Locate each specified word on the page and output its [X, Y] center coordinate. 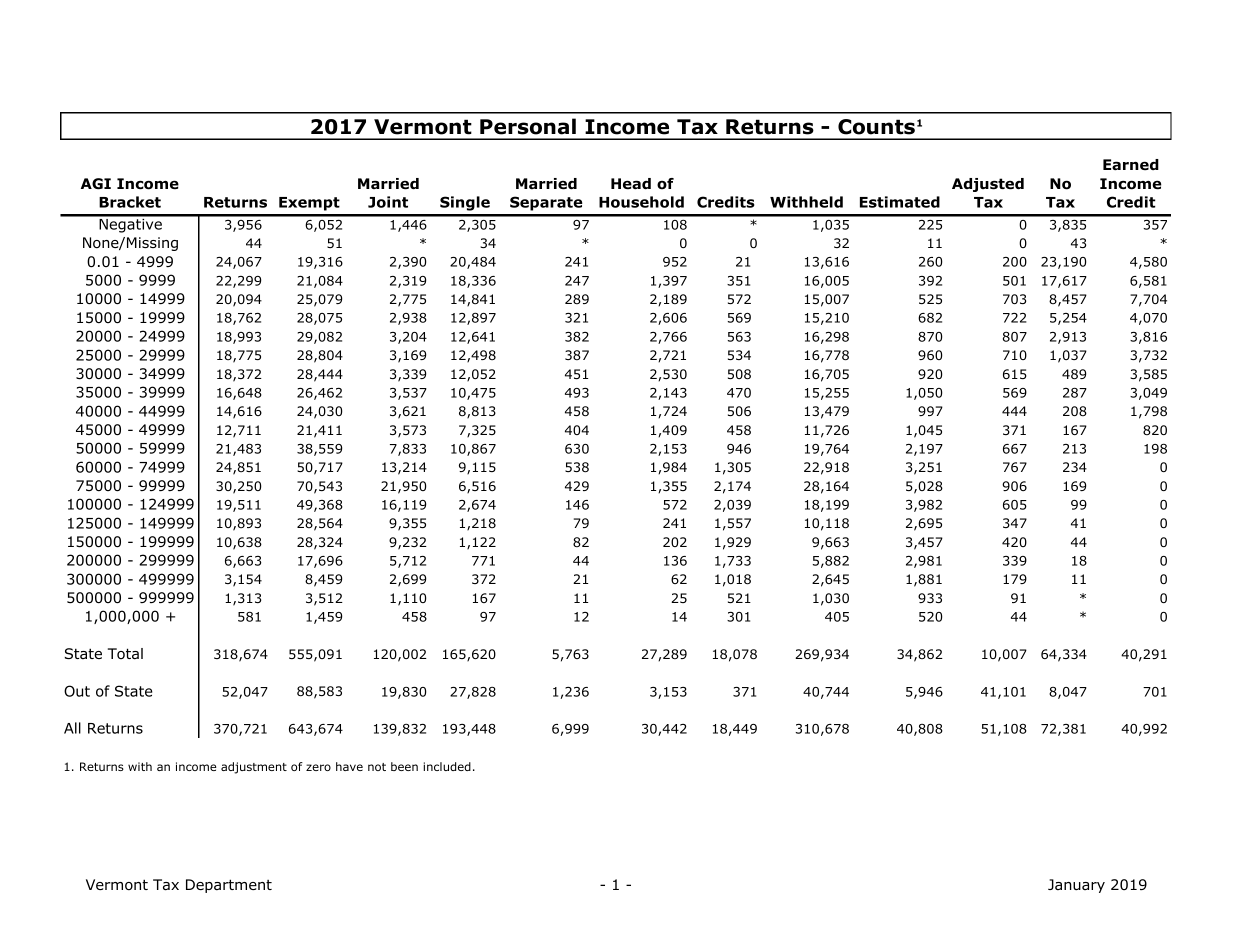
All [72, 728]
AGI [96, 184]
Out [77, 691]
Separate [546, 203]
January [1076, 886]
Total [125, 654]
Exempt [309, 204]
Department [229, 886]
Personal [528, 126]
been [404, 766]
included [447, 766]
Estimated [900, 202]
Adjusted [988, 185]
